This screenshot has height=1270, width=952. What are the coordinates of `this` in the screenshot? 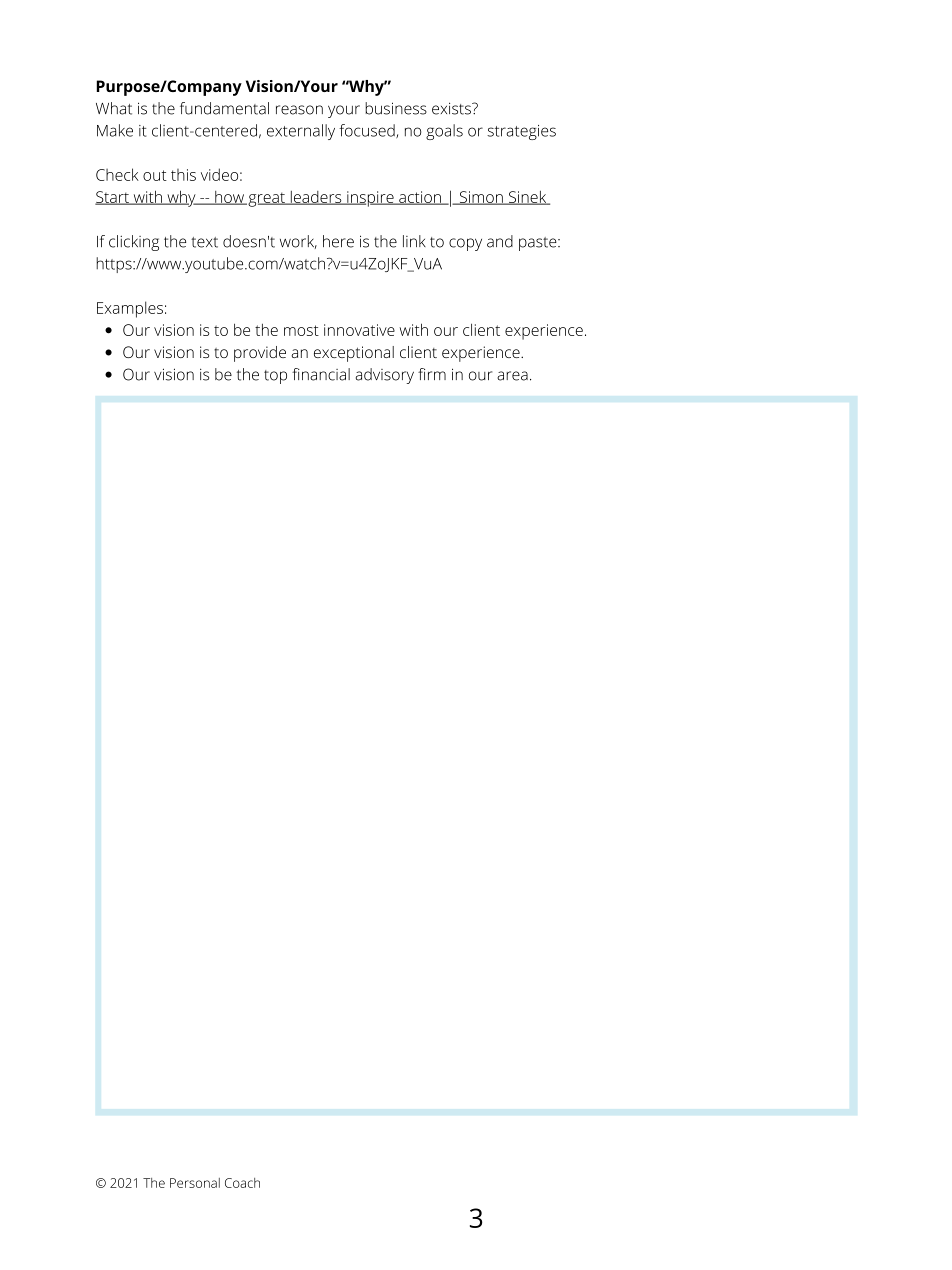 It's located at (183, 175).
